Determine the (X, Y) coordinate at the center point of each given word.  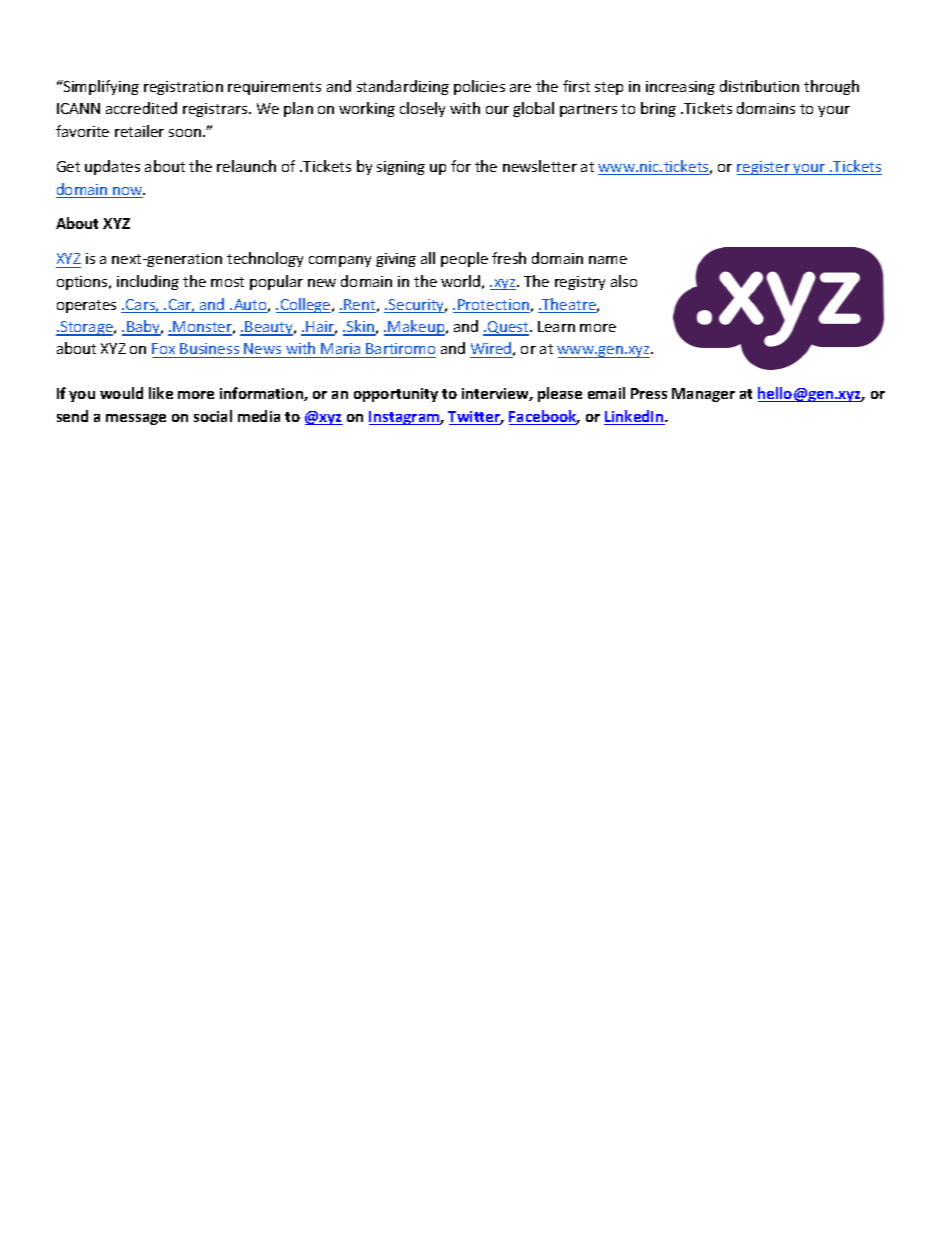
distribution (759, 86)
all (428, 258)
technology (265, 259)
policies (479, 87)
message (136, 419)
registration (183, 88)
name (608, 260)
